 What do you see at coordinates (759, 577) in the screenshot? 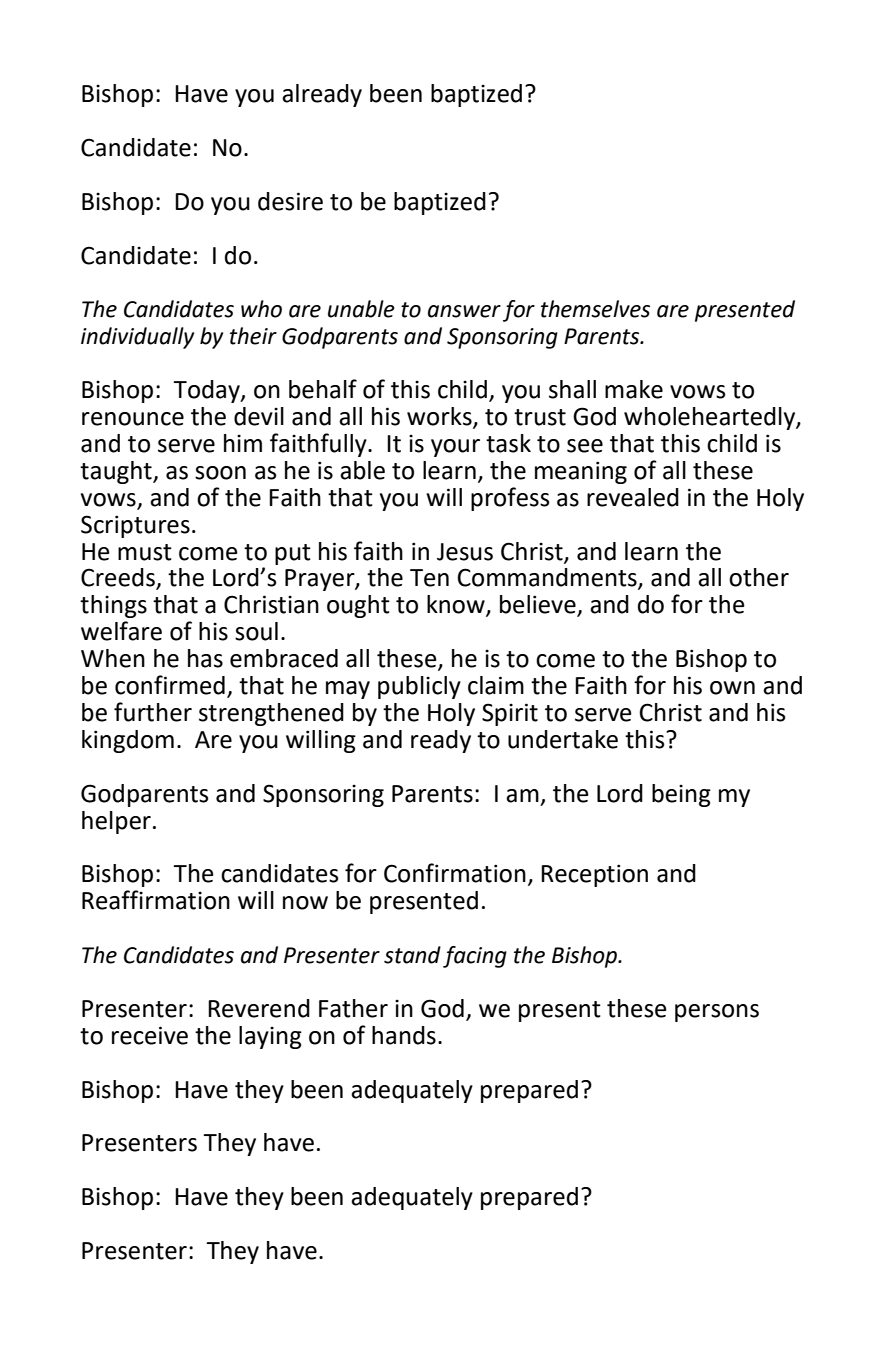
I see `other` at bounding box center [759, 577].
